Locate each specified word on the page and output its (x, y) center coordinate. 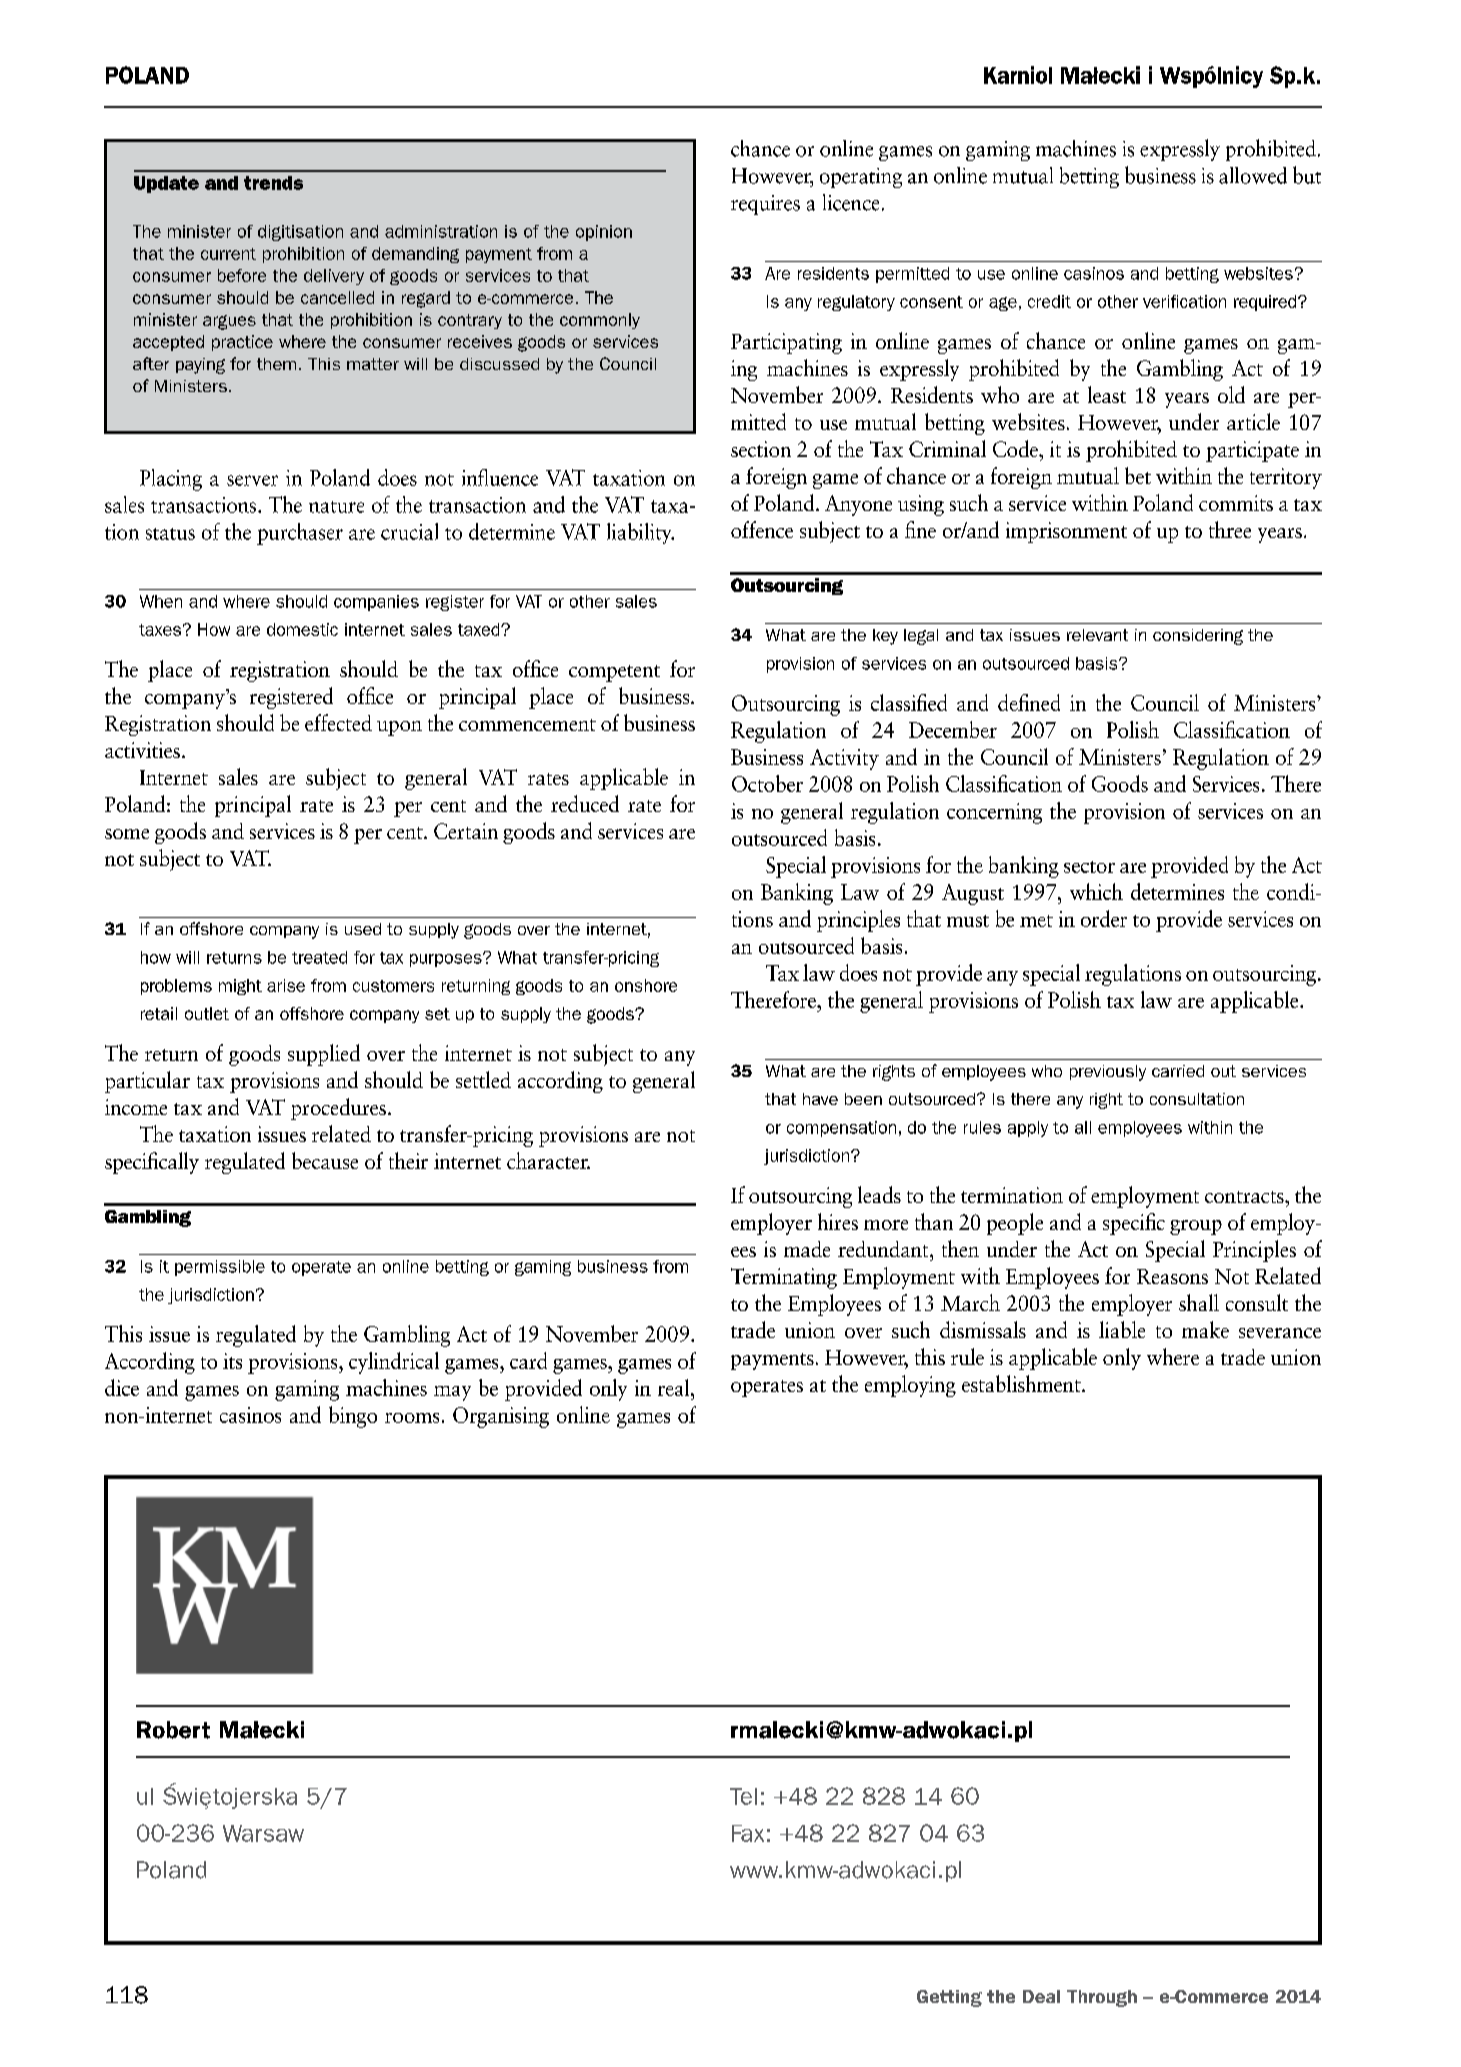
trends (273, 183)
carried (1178, 1071)
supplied (324, 1055)
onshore (646, 985)
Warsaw (263, 1833)
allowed (1253, 175)
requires (765, 205)
